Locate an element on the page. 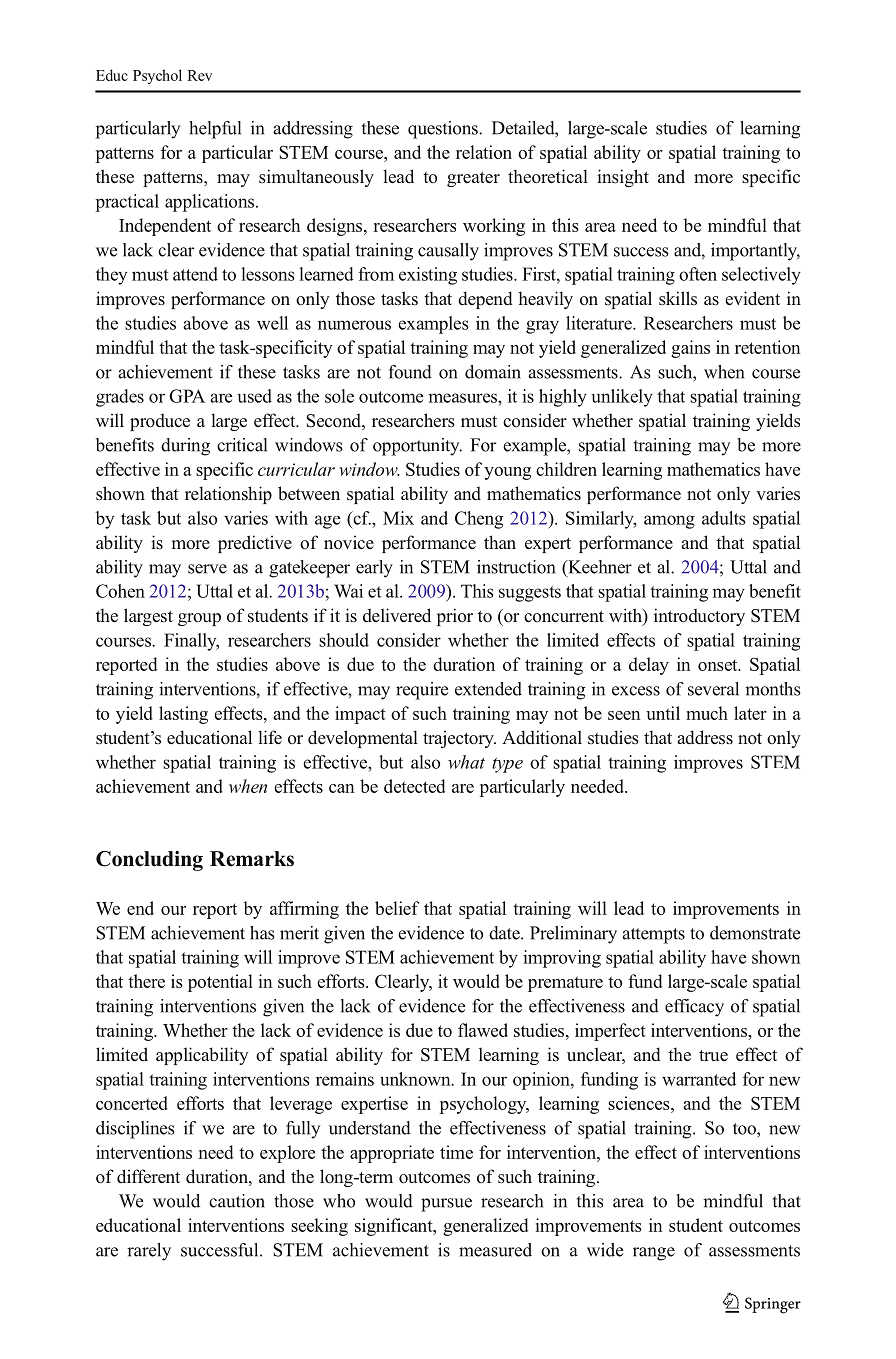 The width and height of the page is (896, 1359). adults is located at coordinates (724, 518).
